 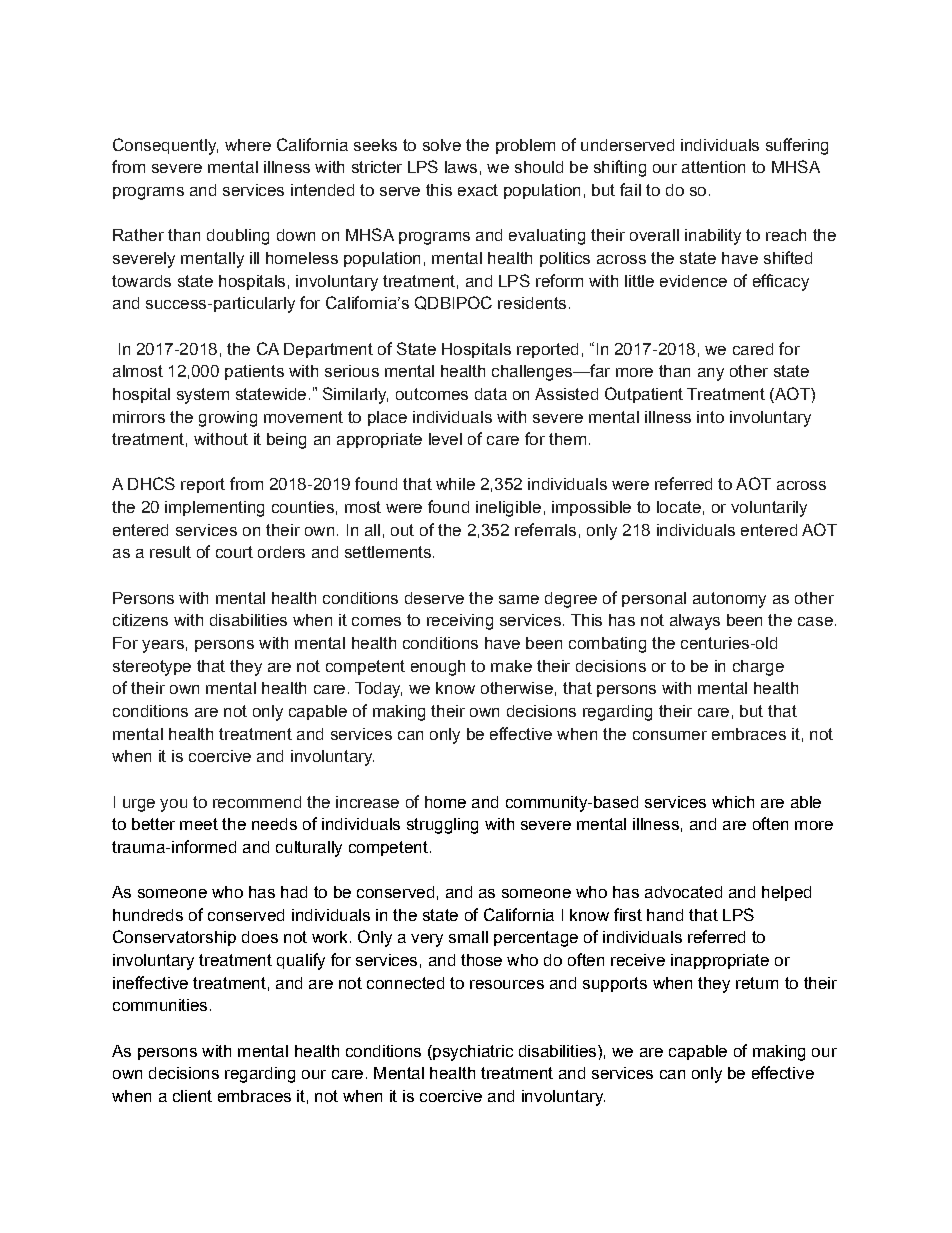 What do you see at coordinates (461, 167) in the screenshot?
I see `laws` at bounding box center [461, 167].
